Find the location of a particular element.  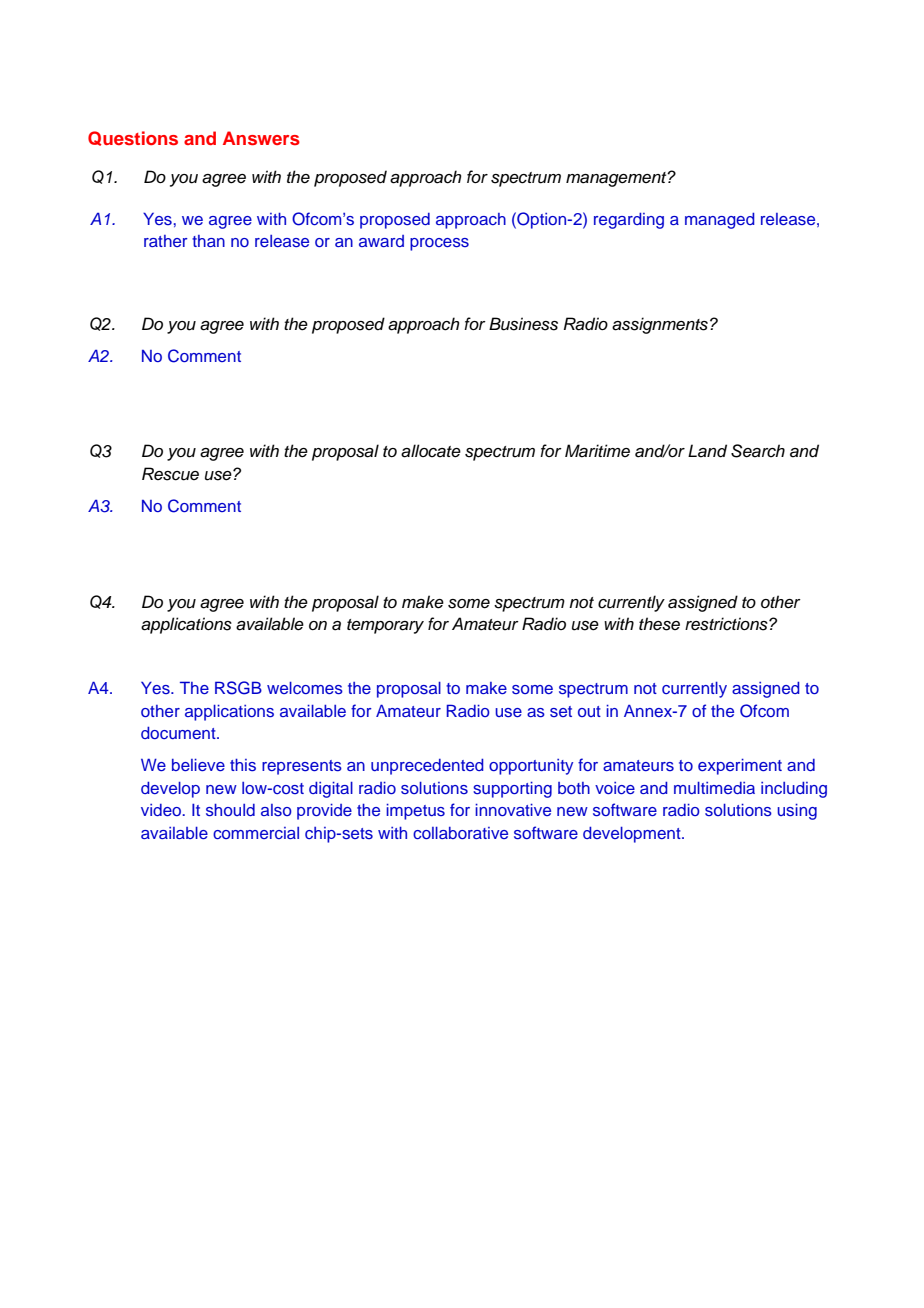

process is located at coordinates (439, 244).
